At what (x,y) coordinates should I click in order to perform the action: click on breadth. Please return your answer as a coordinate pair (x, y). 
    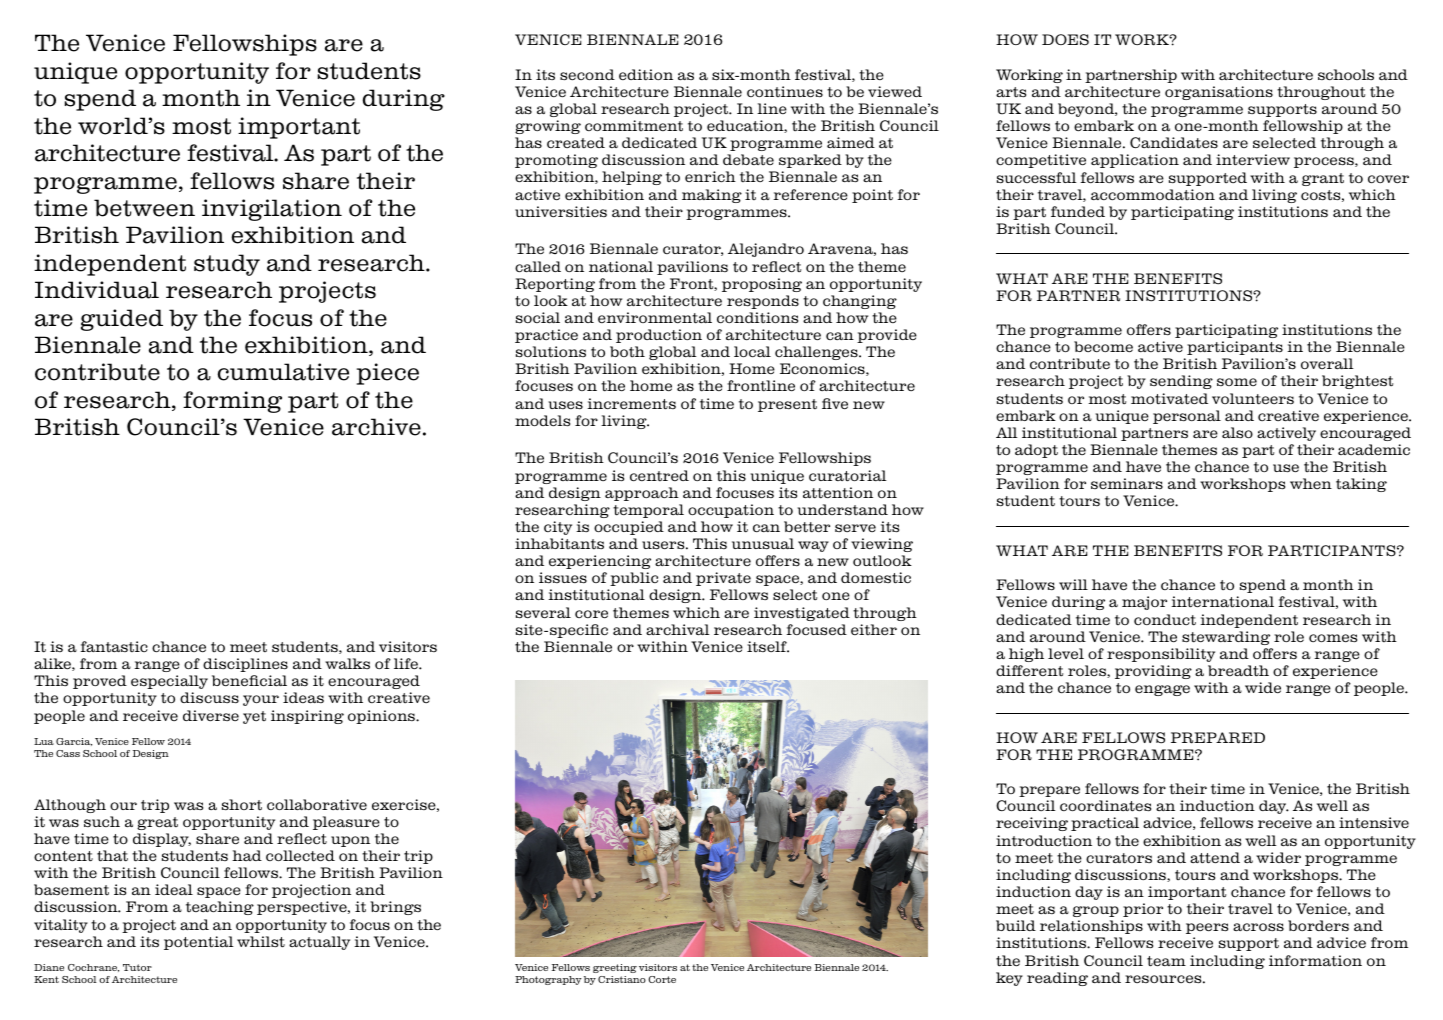
    Looking at the image, I should click on (1238, 671).
